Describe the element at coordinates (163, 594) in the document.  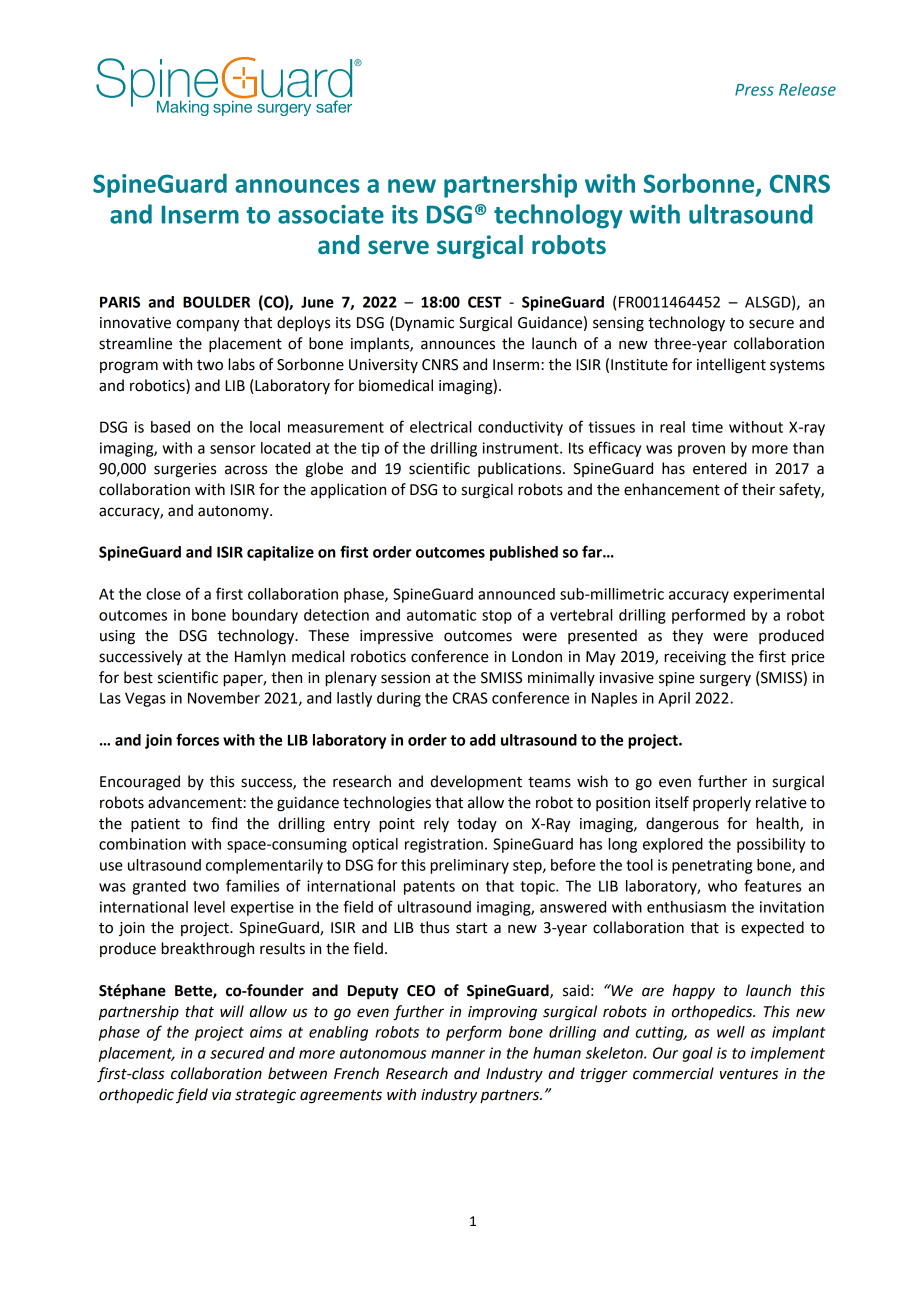
I see `close` at that location.
